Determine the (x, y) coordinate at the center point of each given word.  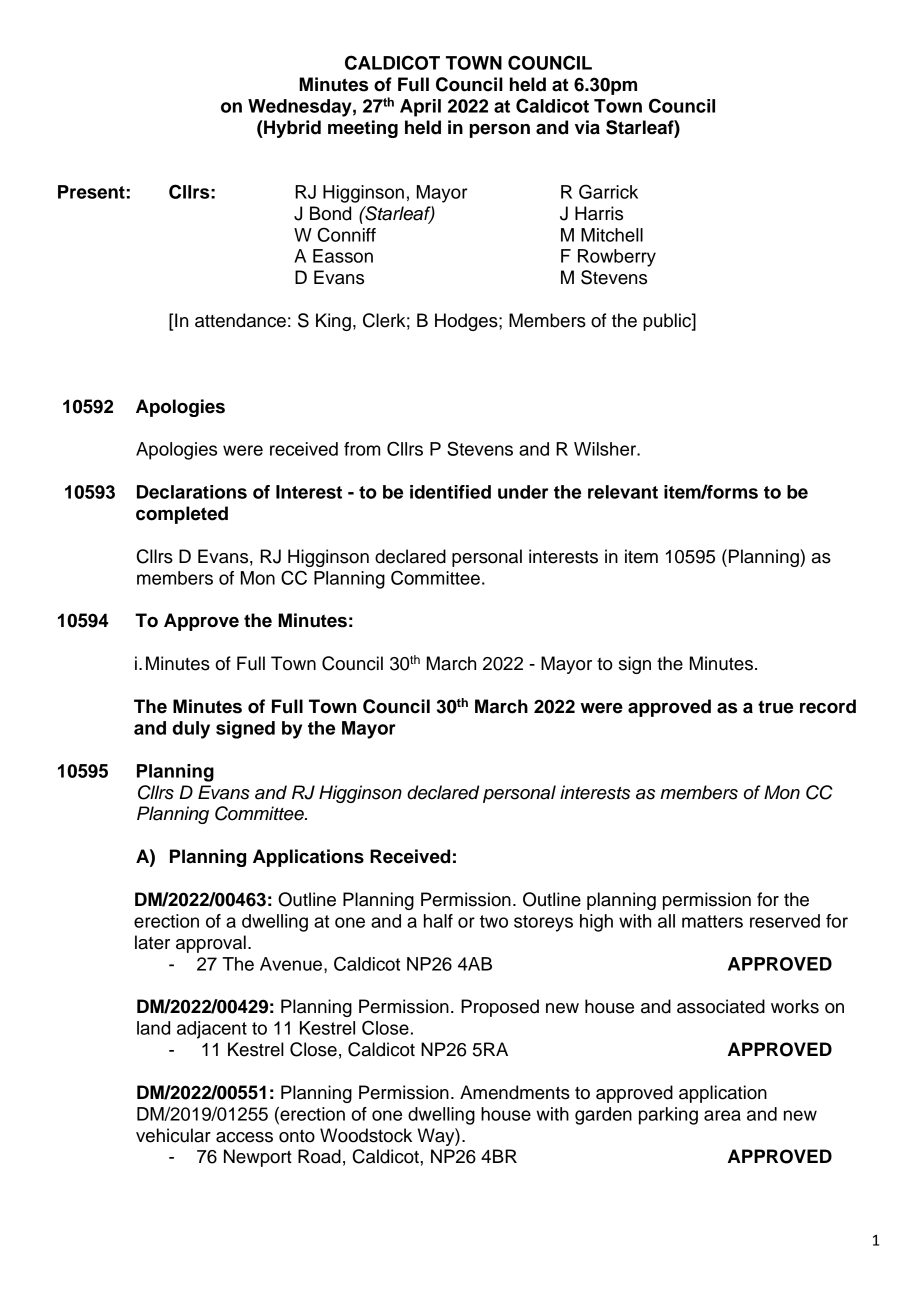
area (722, 1115)
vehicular (173, 1135)
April (420, 108)
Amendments (515, 1092)
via (587, 127)
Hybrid (291, 129)
